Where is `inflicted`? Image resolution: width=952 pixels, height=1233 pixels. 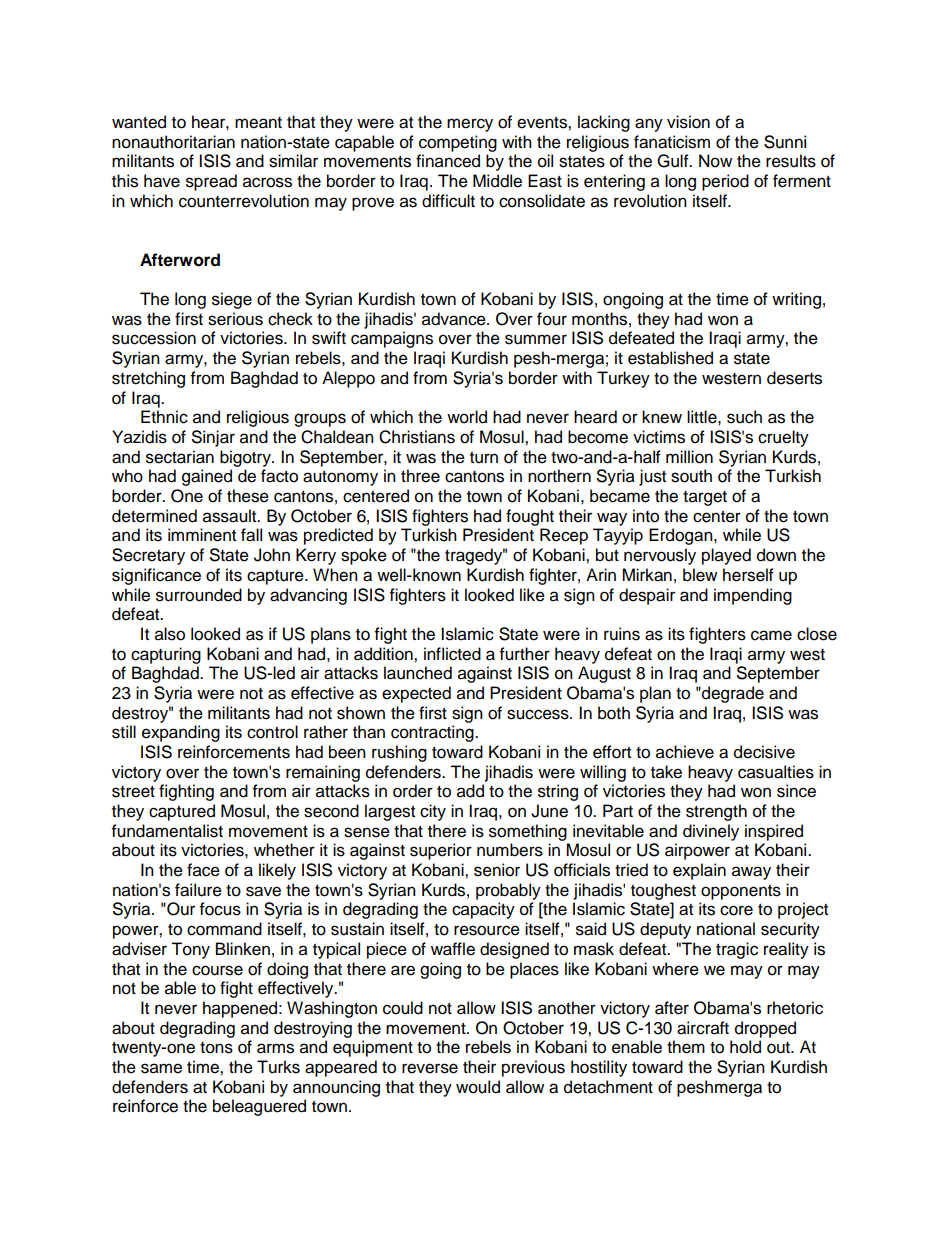 inflicted is located at coordinates (452, 654).
